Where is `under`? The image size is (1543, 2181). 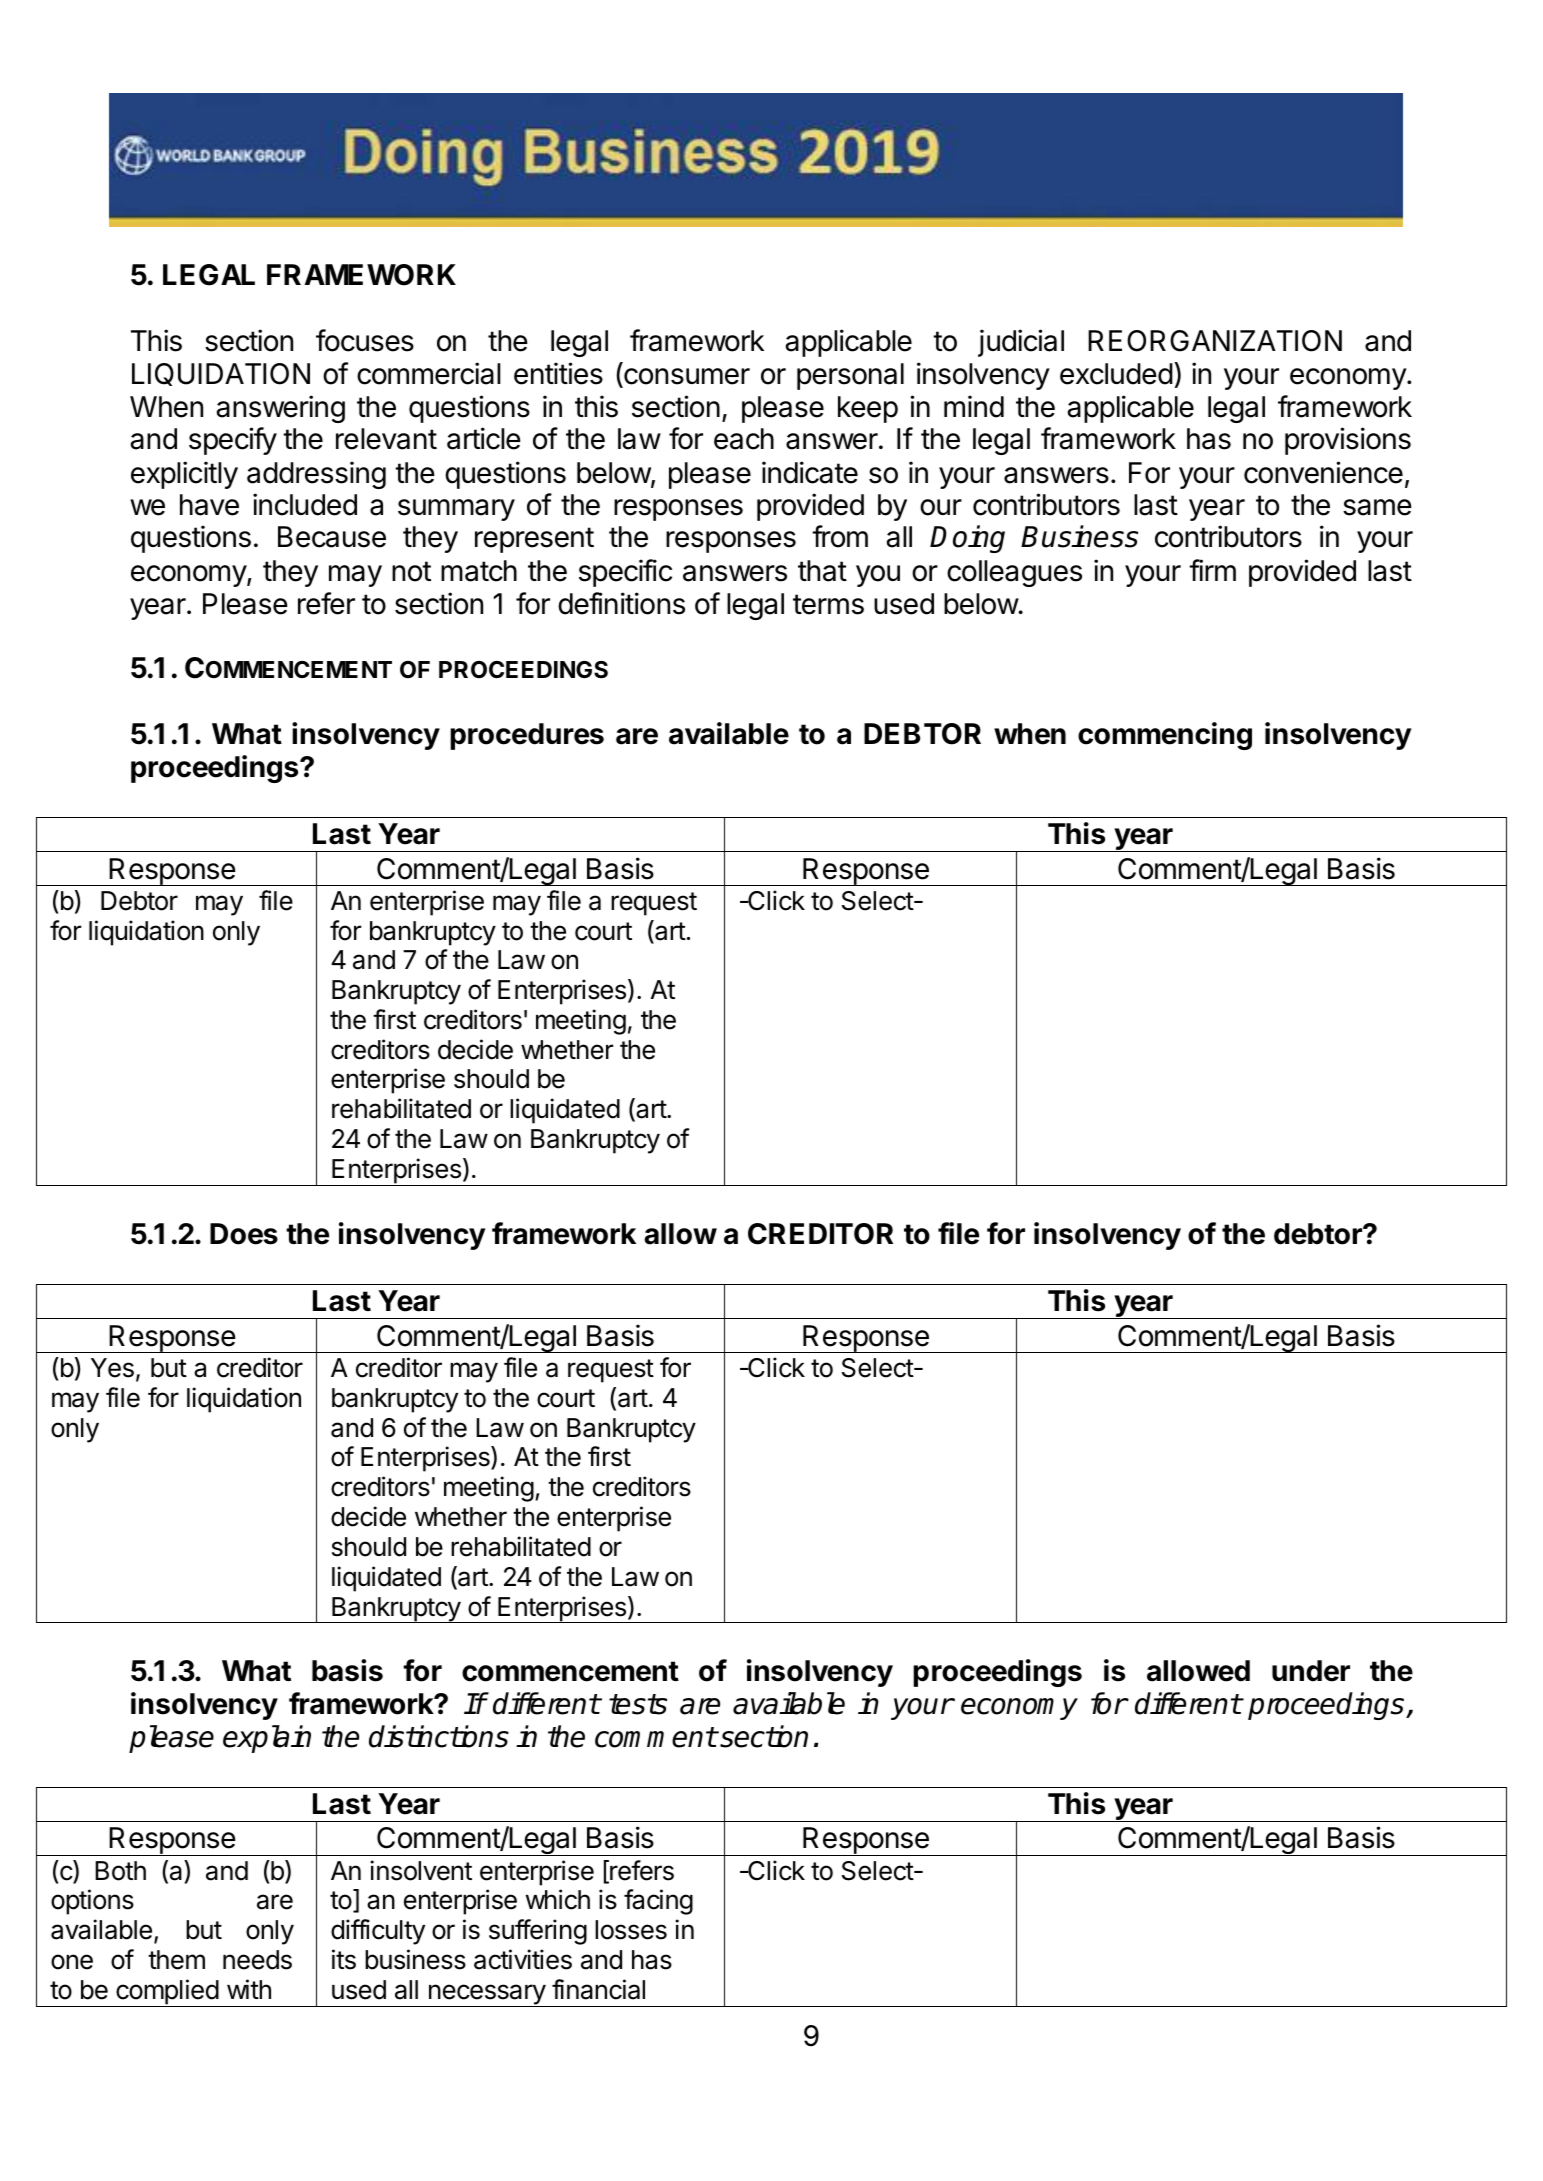 under is located at coordinates (1311, 1671).
